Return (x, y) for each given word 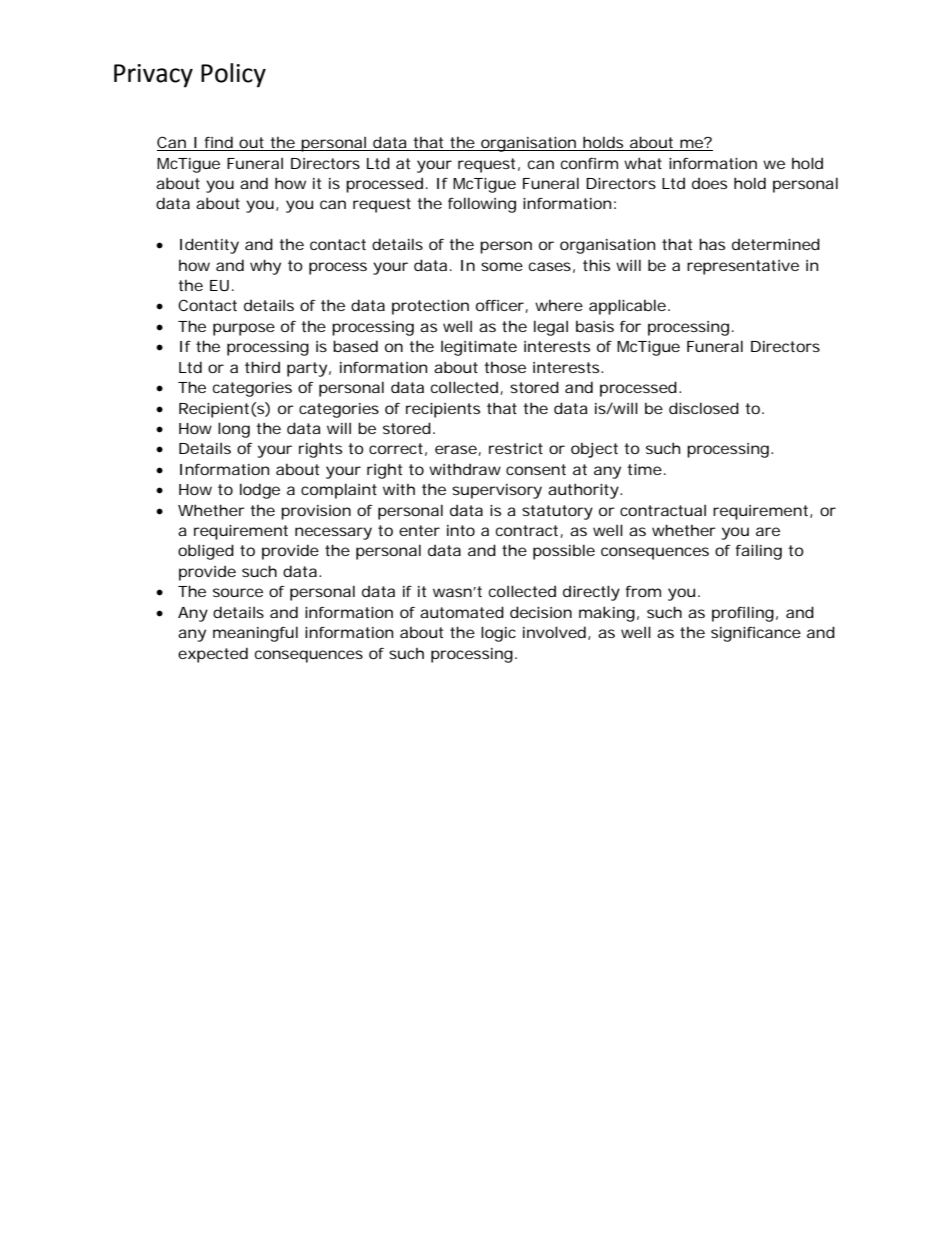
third (262, 367)
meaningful (255, 634)
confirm (589, 163)
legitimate (479, 348)
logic (498, 634)
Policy (233, 75)
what (643, 163)
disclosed (704, 408)
